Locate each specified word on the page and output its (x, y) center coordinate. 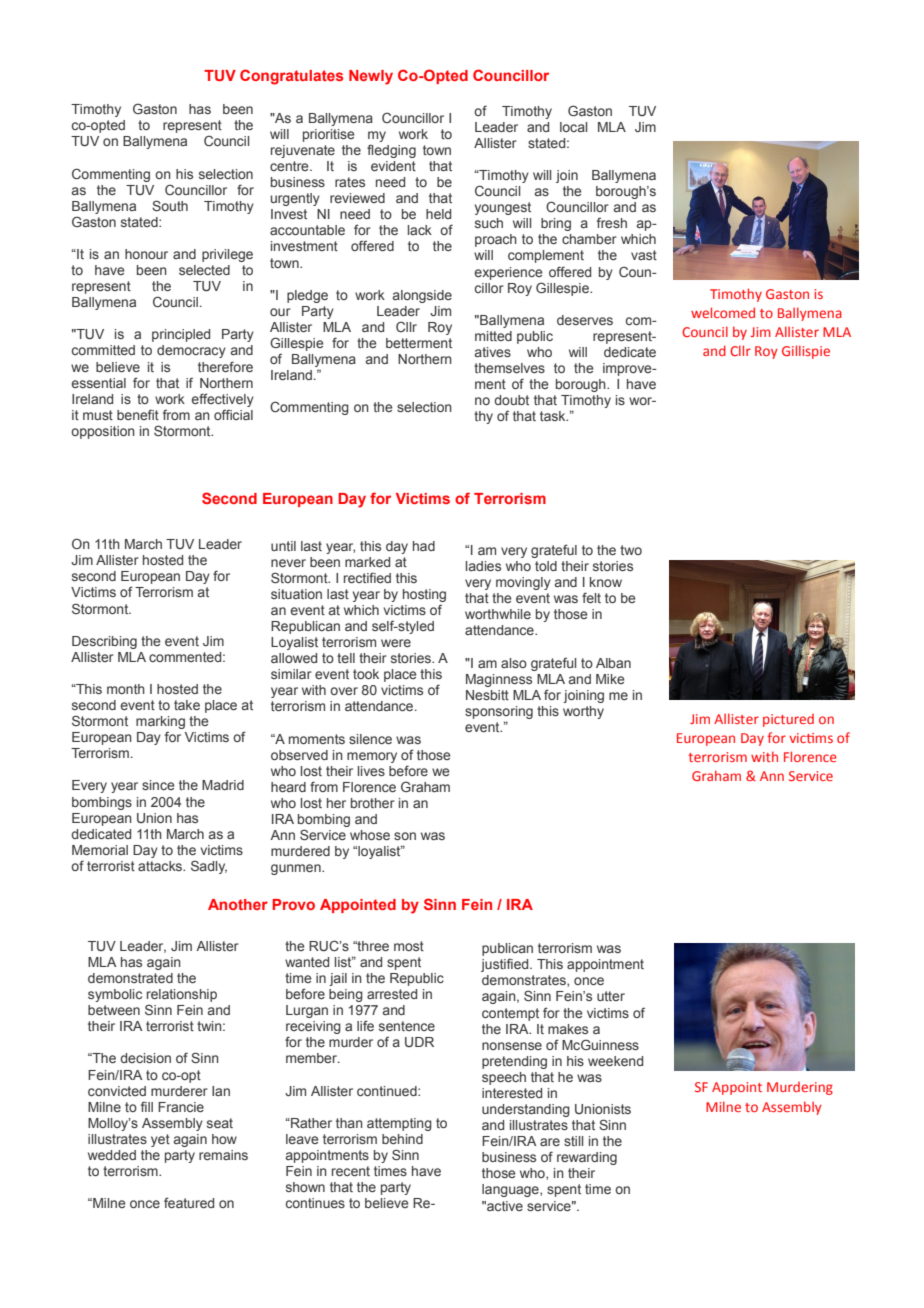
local (573, 127)
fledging (391, 151)
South (170, 205)
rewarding (587, 1158)
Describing (104, 642)
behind (402, 1139)
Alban (613, 663)
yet (160, 1140)
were (396, 643)
